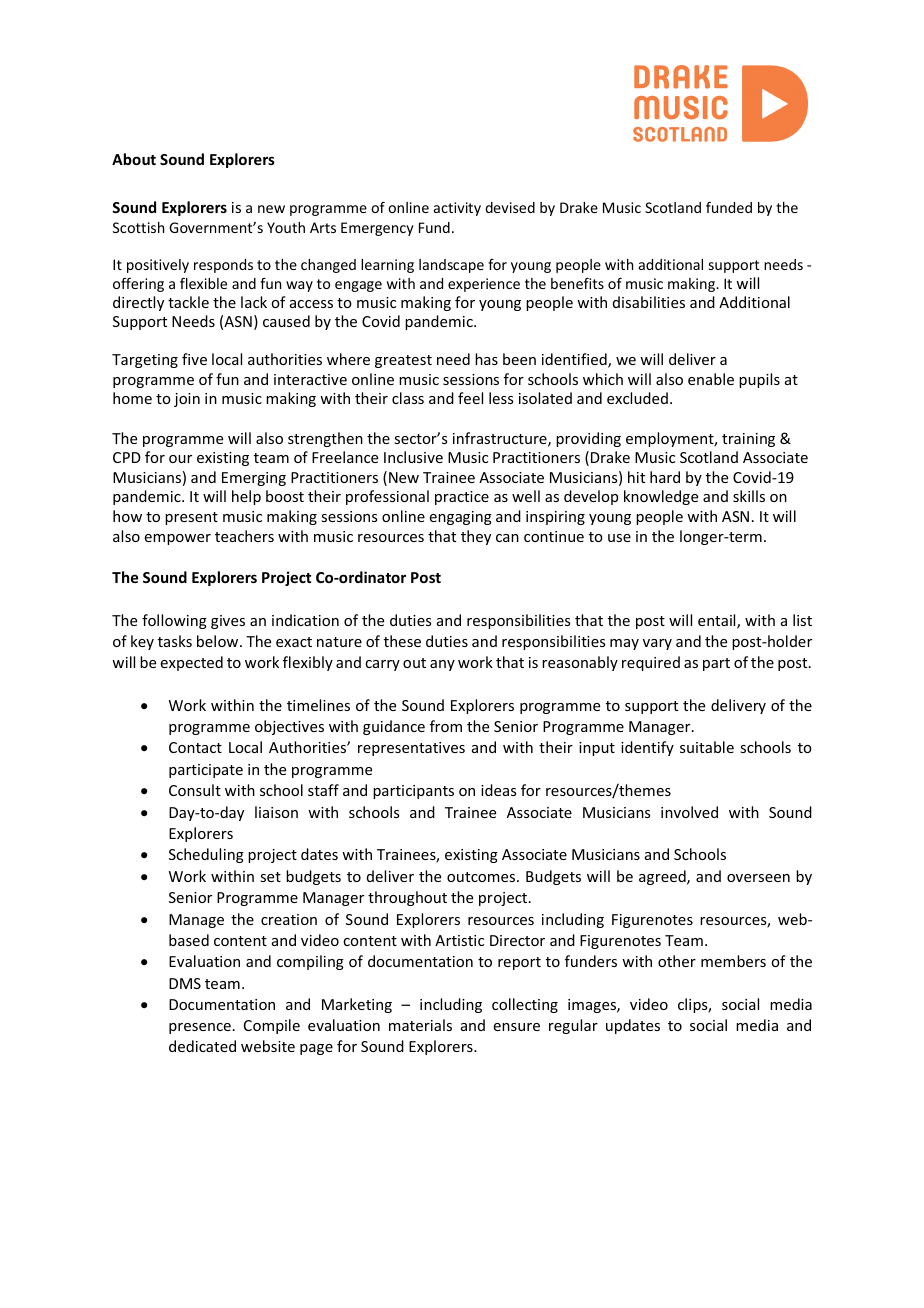 Image resolution: width=924 pixels, height=1308 pixels. I want to click on About, so click(134, 159).
